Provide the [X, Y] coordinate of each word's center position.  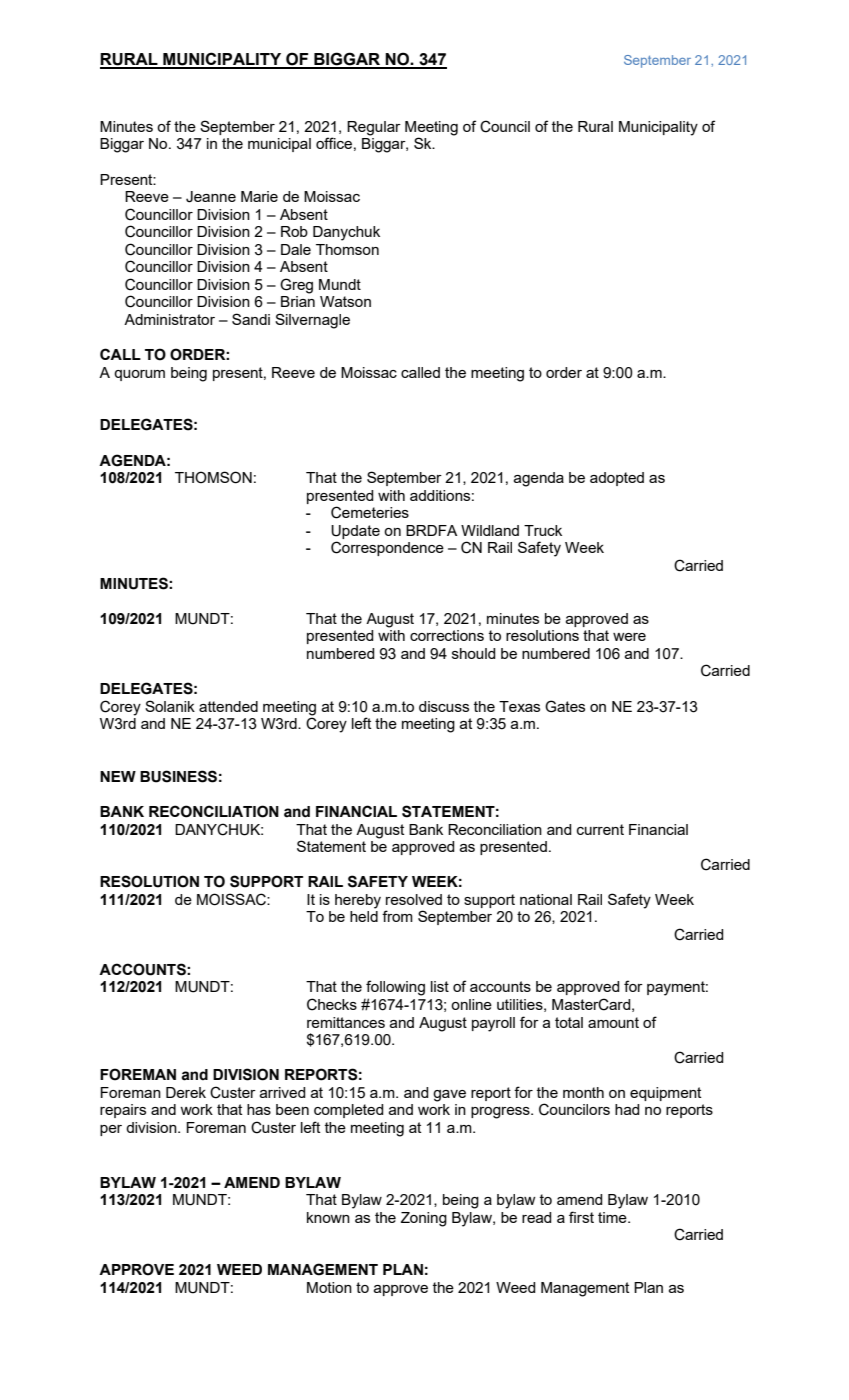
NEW [118, 776]
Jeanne [211, 197]
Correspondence [387, 548]
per [111, 1130]
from [397, 916]
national [546, 899]
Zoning [424, 1219]
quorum [139, 375]
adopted [617, 479]
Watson [345, 301]
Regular [374, 128]
